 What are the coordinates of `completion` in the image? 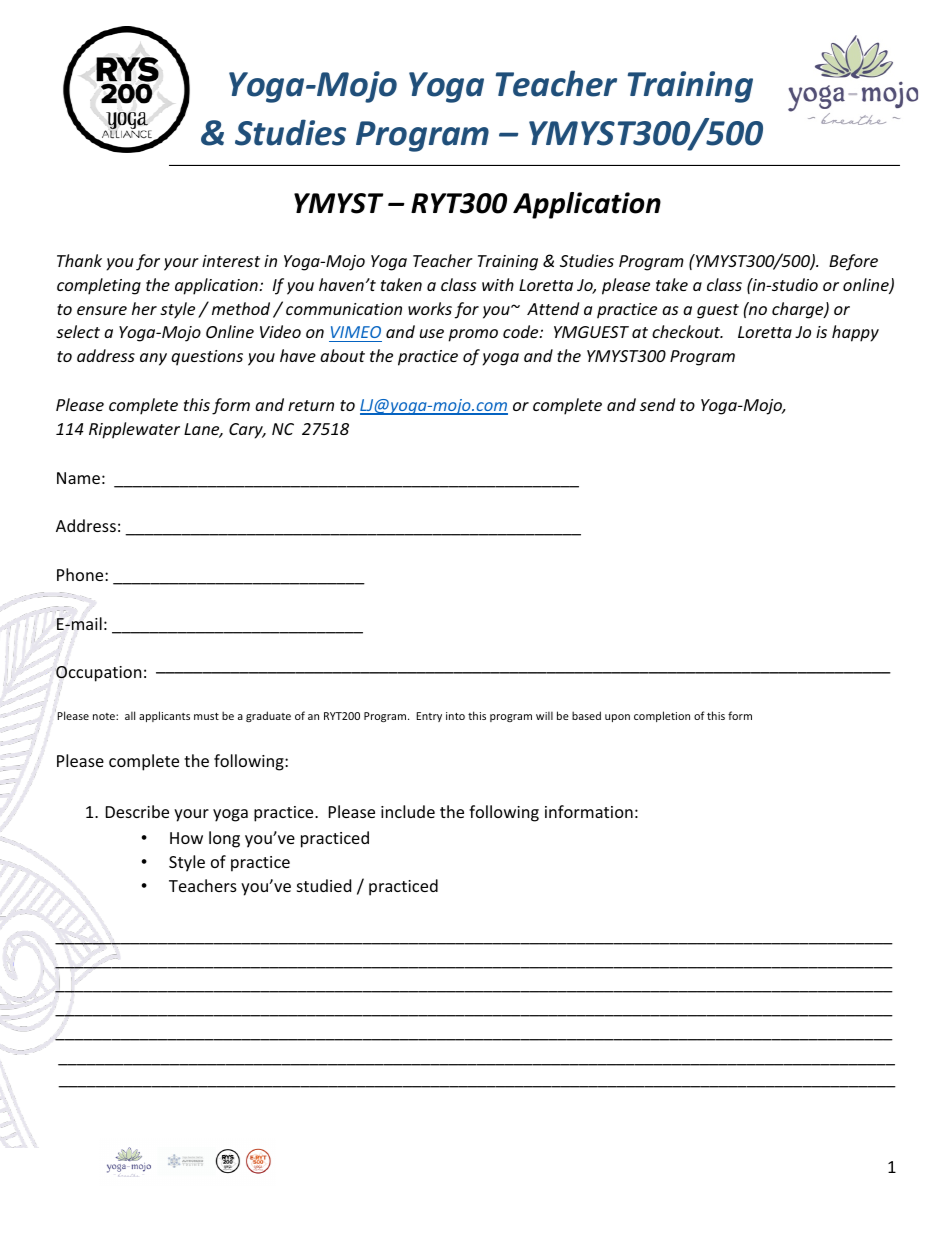 It's located at (662, 716).
